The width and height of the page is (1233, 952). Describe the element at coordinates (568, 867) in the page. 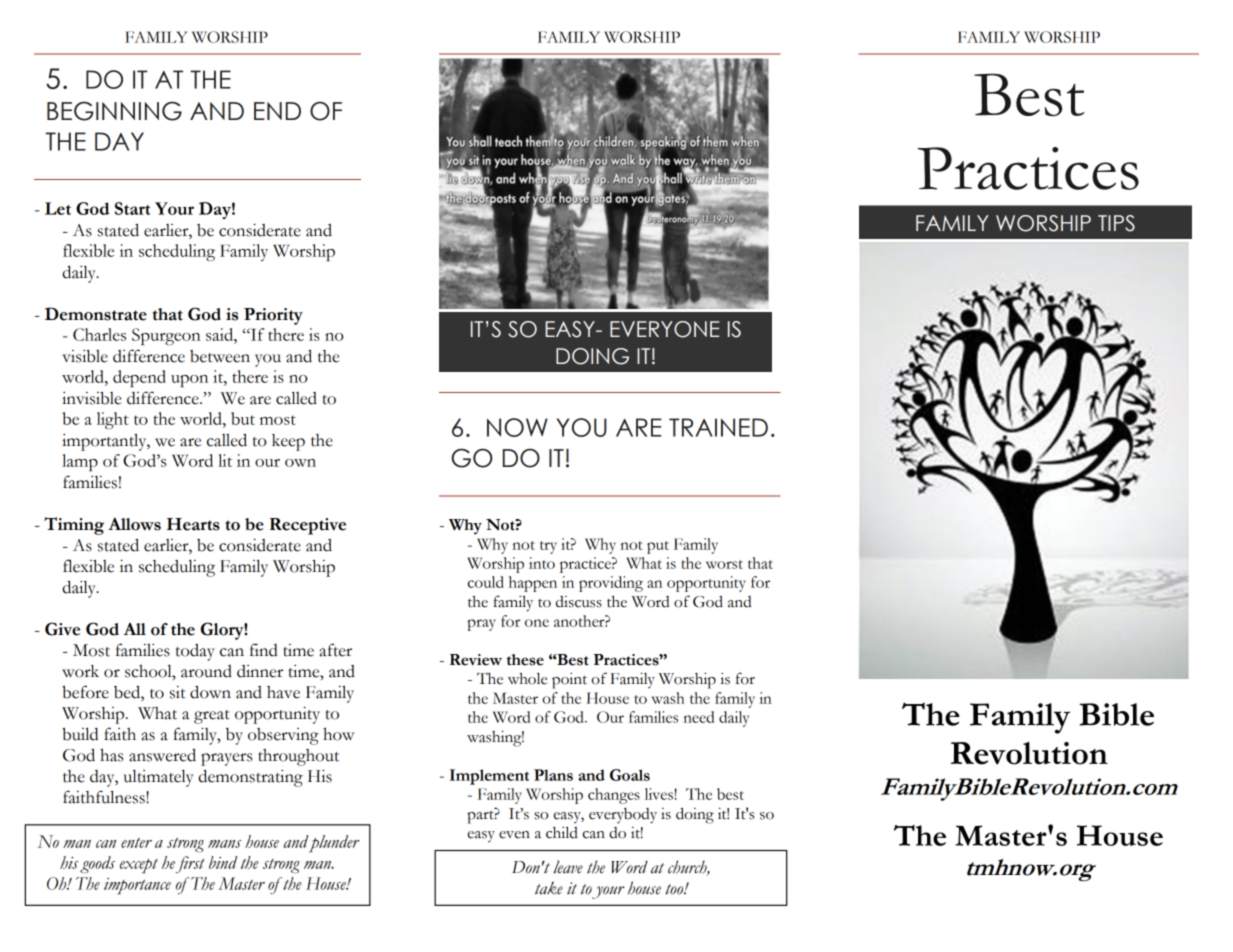

I see `leave` at that location.
